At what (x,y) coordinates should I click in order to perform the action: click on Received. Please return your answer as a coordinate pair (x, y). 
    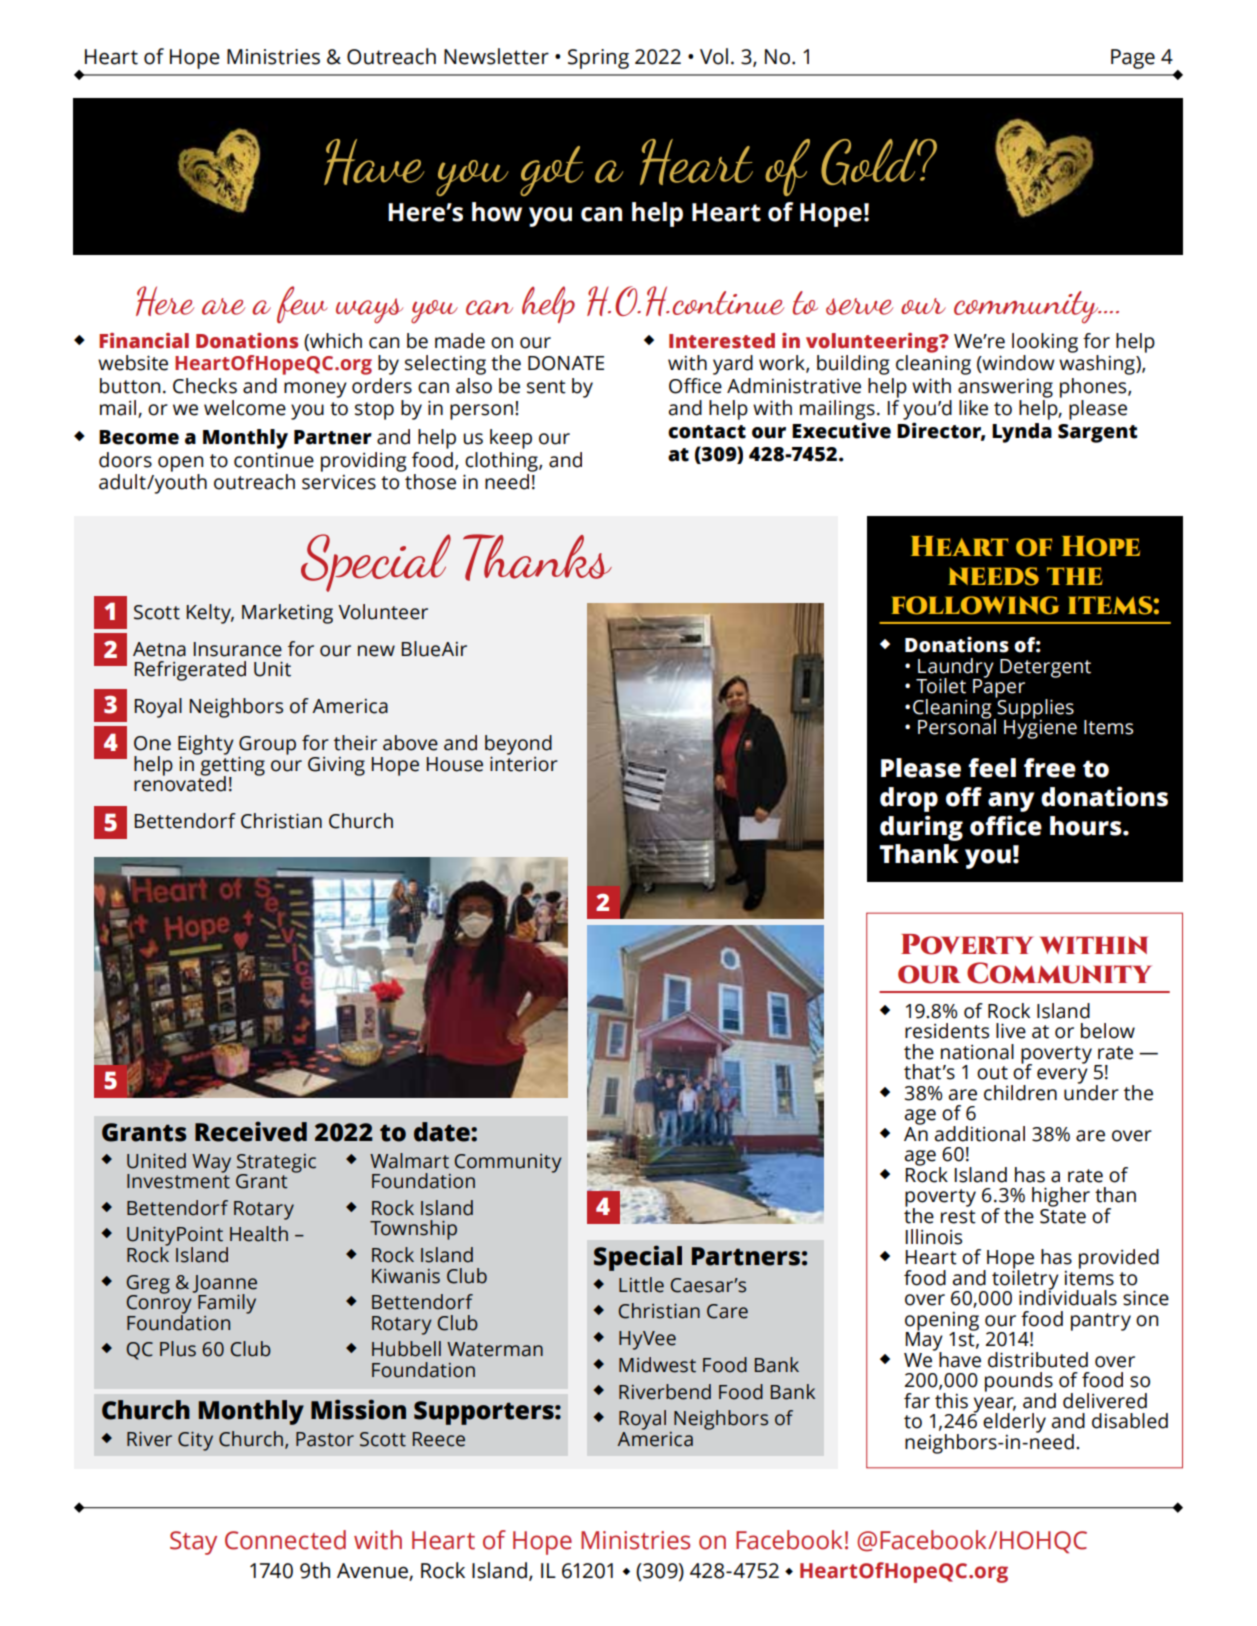
    Looking at the image, I should click on (251, 1132).
